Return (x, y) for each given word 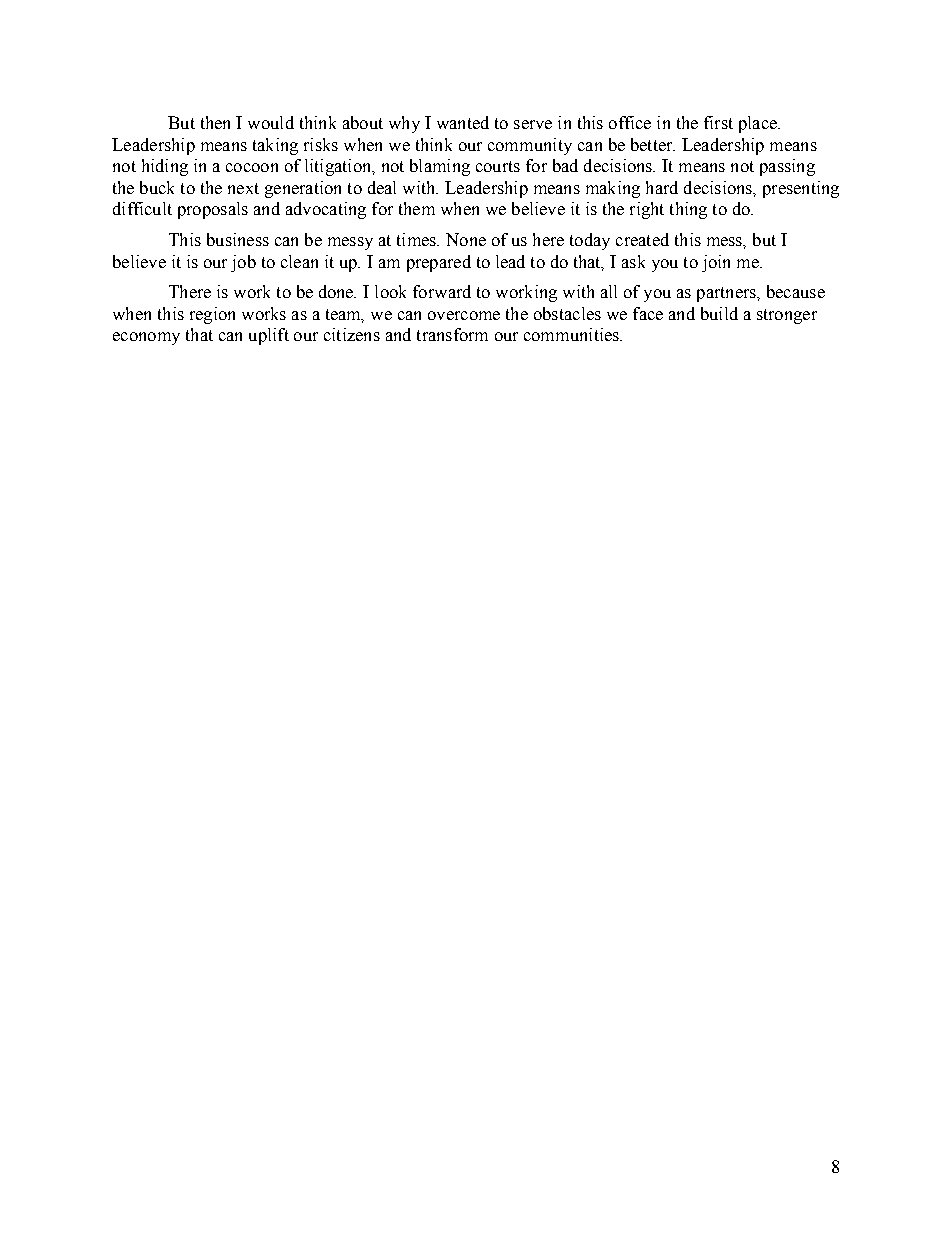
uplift (269, 336)
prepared (439, 263)
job (243, 263)
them (417, 208)
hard (662, 187)
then (215, 122)
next (243, 188)
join (716, 263)
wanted (463, 122)
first (718, 122)
